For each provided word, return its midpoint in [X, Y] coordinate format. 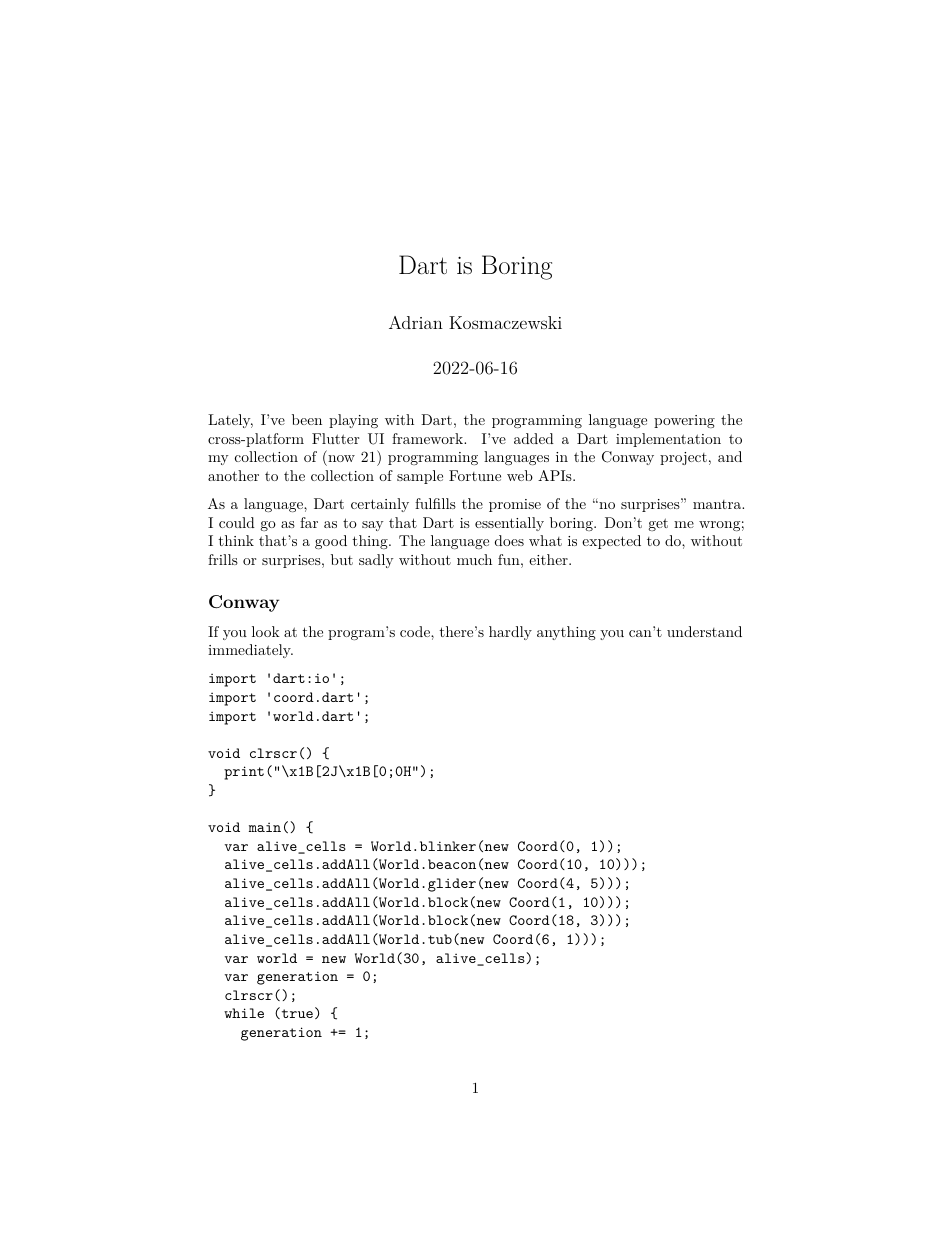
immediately [250, 651]
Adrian [416, 322]
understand [704, 631]
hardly [510, 633]
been [307, 419]
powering [684, 421]
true [296, 1014]
